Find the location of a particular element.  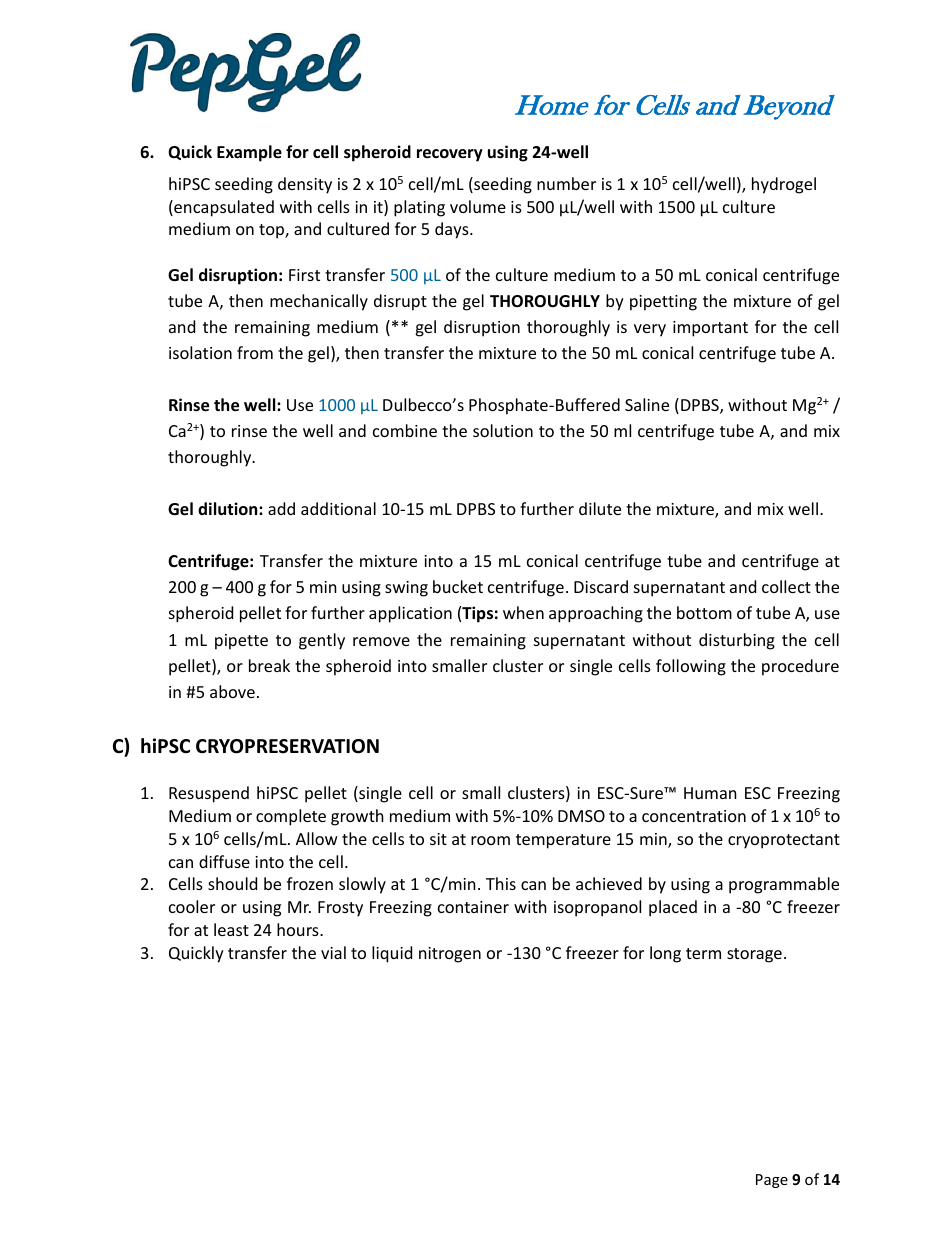

nitrogen is located at coordinates (450, 955).
